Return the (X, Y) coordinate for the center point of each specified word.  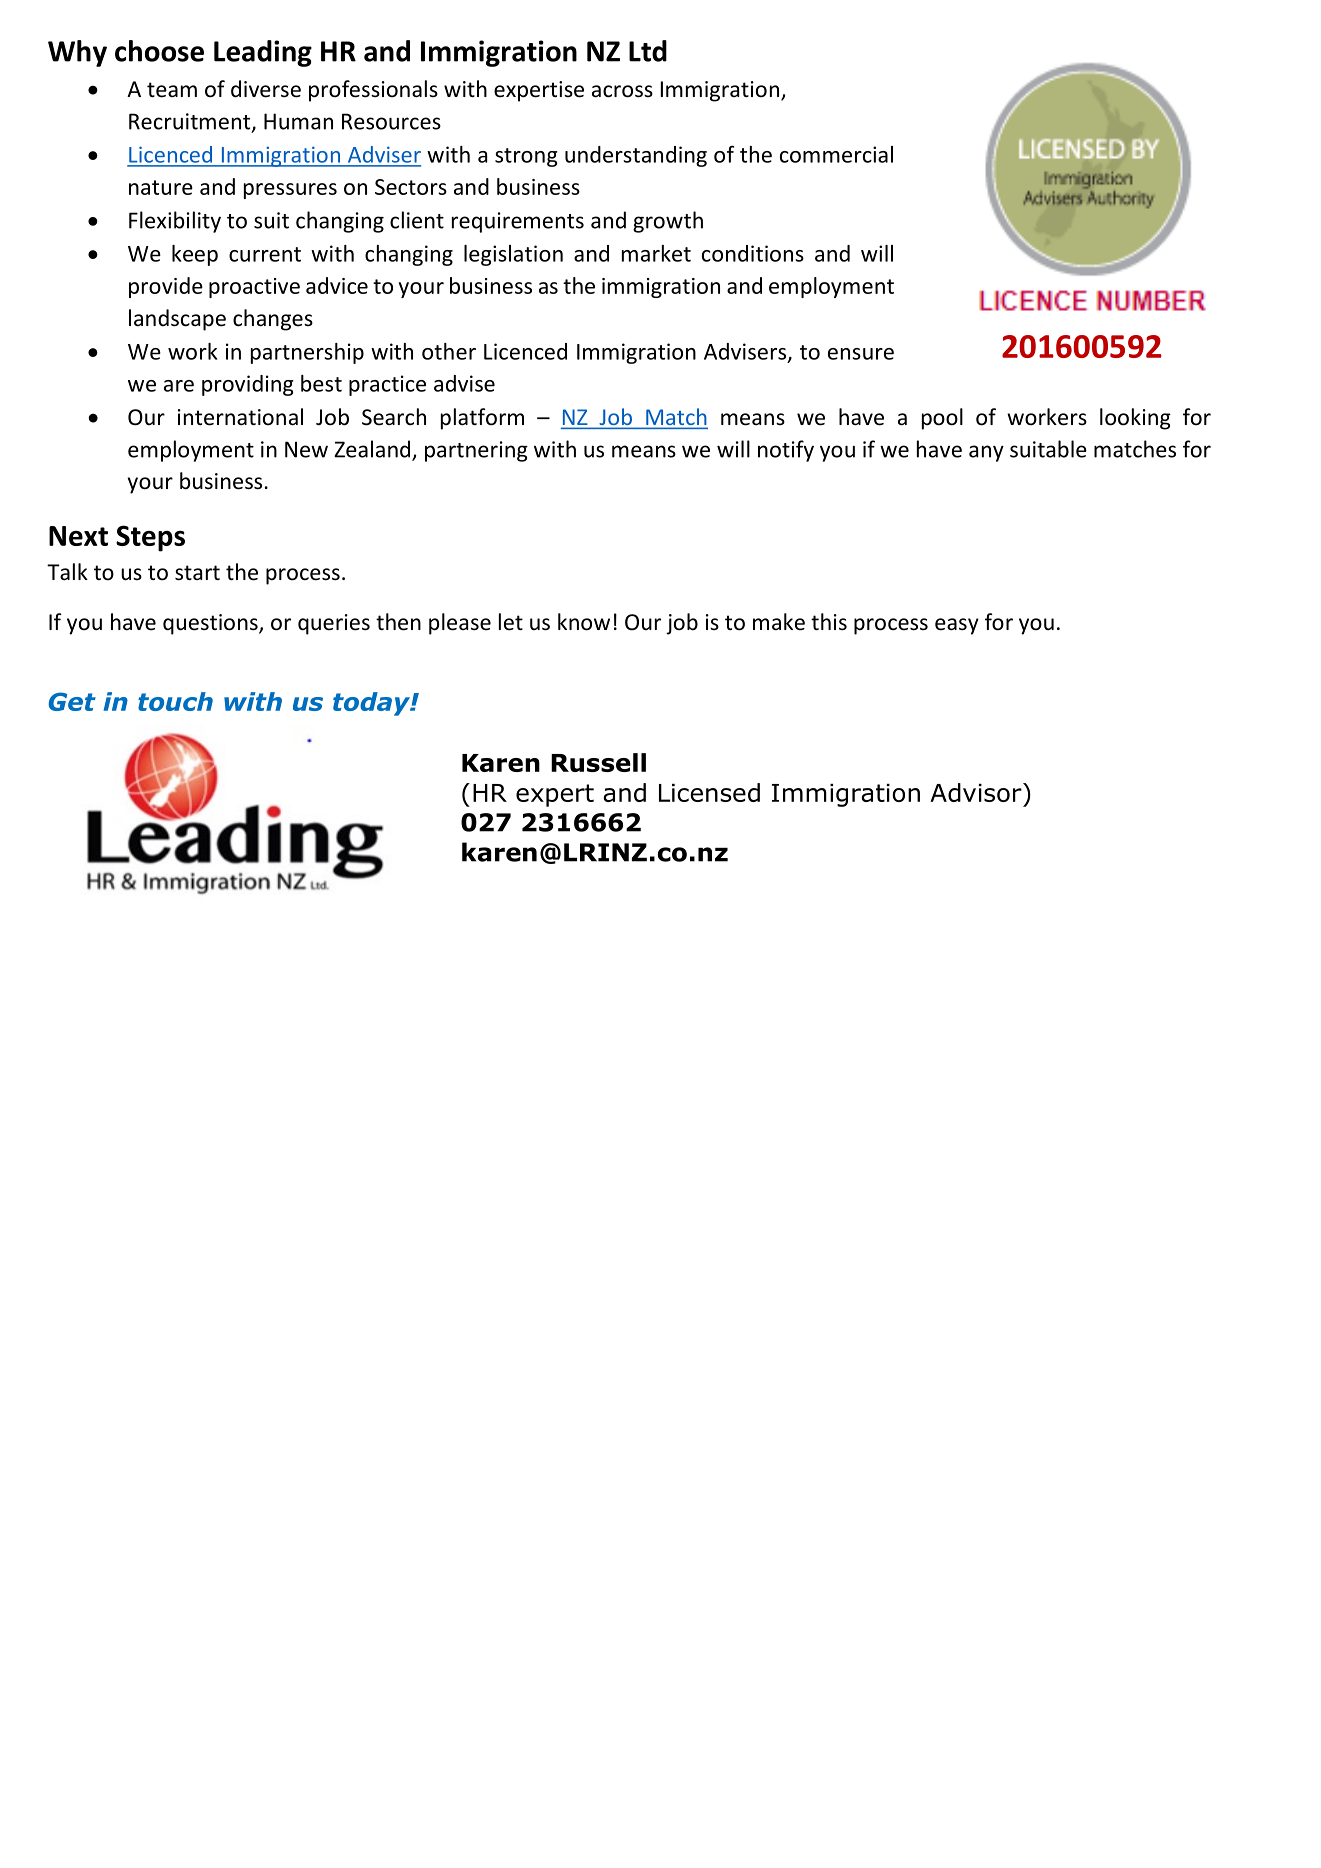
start (197, 573)
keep (195, 255)
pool (942, 419)
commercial (836, 154)
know (584, 622)
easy (957, 626)
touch (175, 701)
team (172, 90)
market (656, 253)
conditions (753, 253)
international (240, 417)
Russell (598, 762)
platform (482, 419)
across (622, 91)
